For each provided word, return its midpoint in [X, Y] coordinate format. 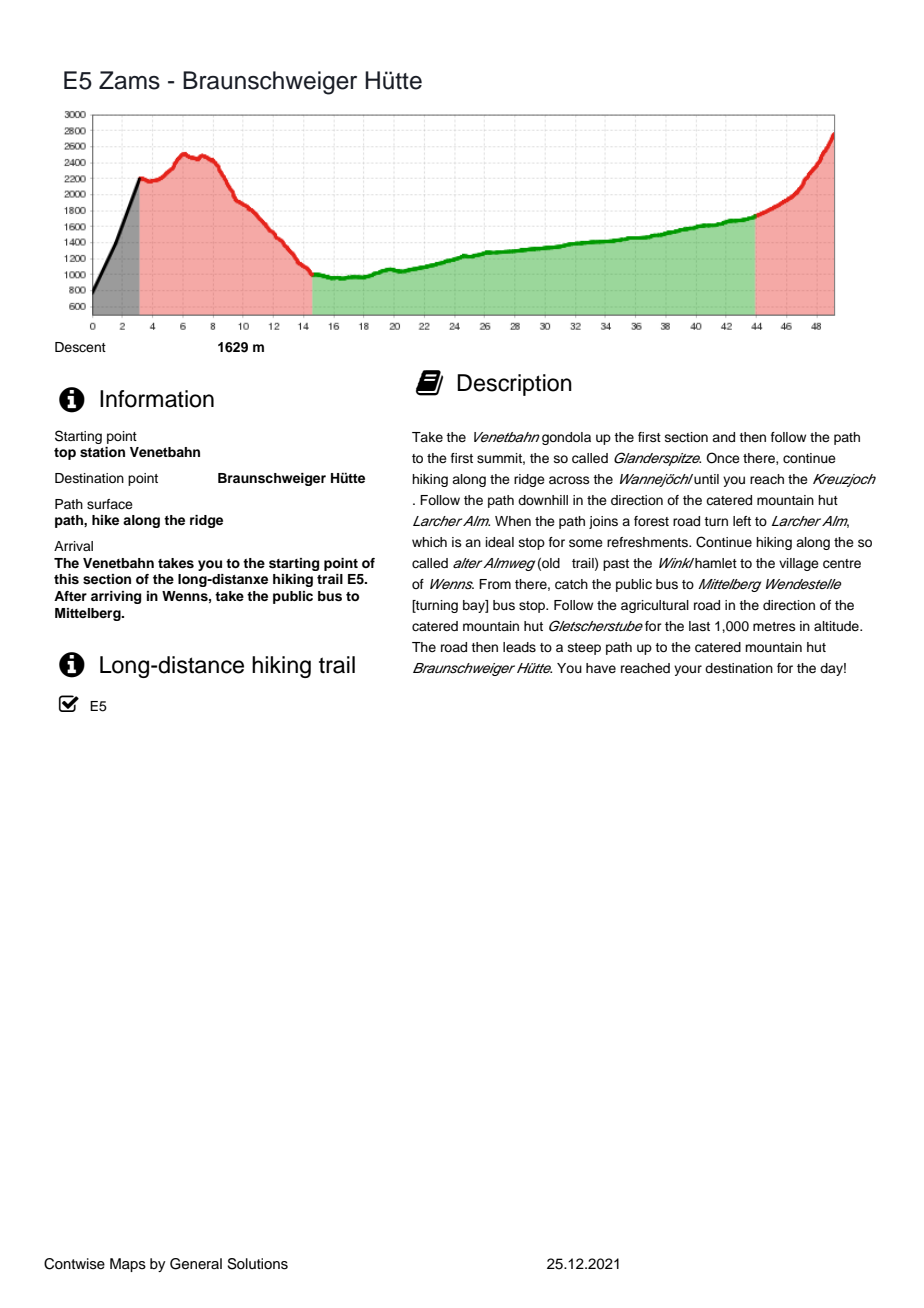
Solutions [257, 1264]
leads [519, 647]
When [513, 521]
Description [514, 385]
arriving [116, 597]
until [705, 479]
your [688, 670]
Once [723, 458]
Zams [129, 80]
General [196, 1264]
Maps [128, 1265]
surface [110, 504]
